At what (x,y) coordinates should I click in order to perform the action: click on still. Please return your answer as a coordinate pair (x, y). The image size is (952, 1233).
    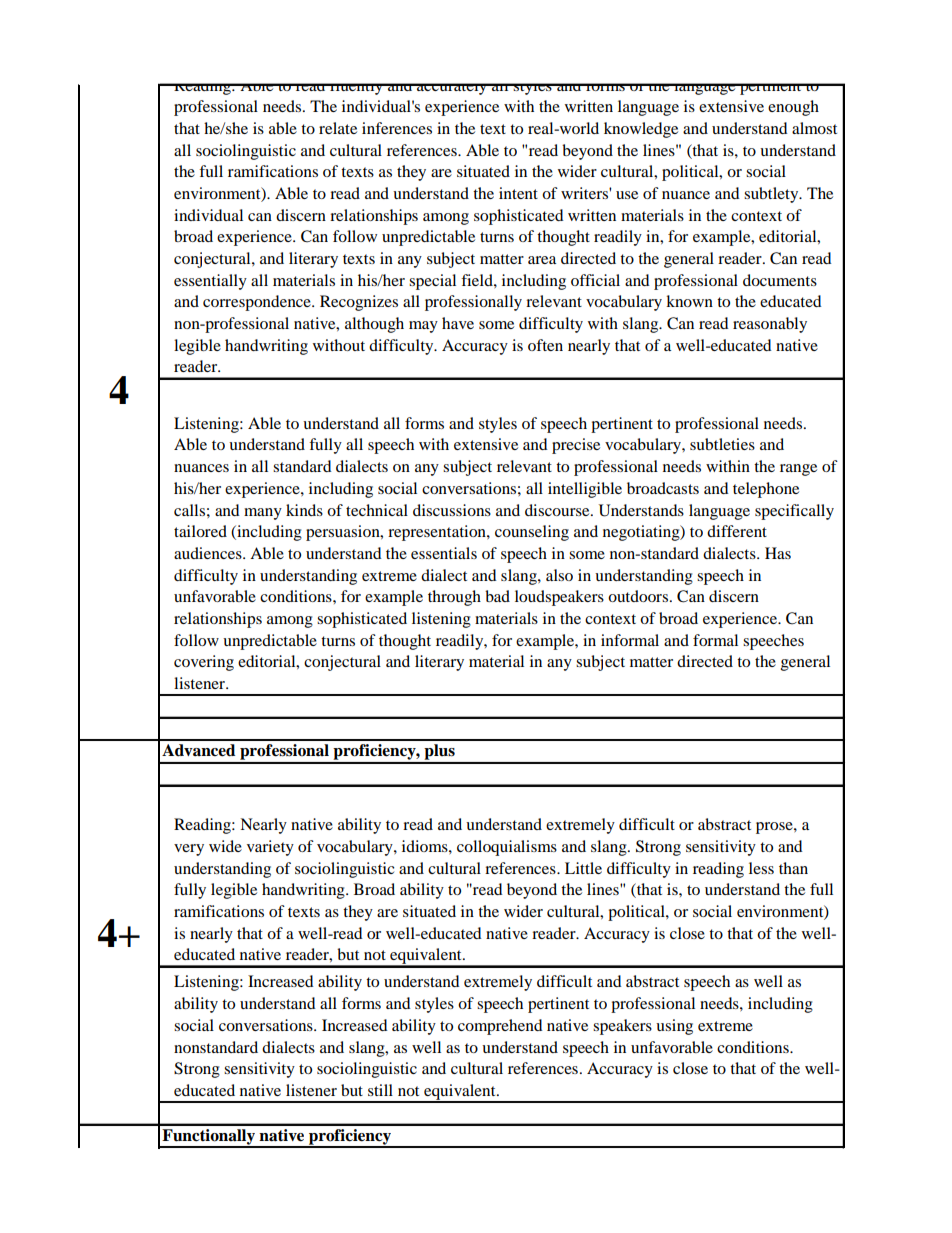
    Looking at the image, I should click on (380, 1090).
